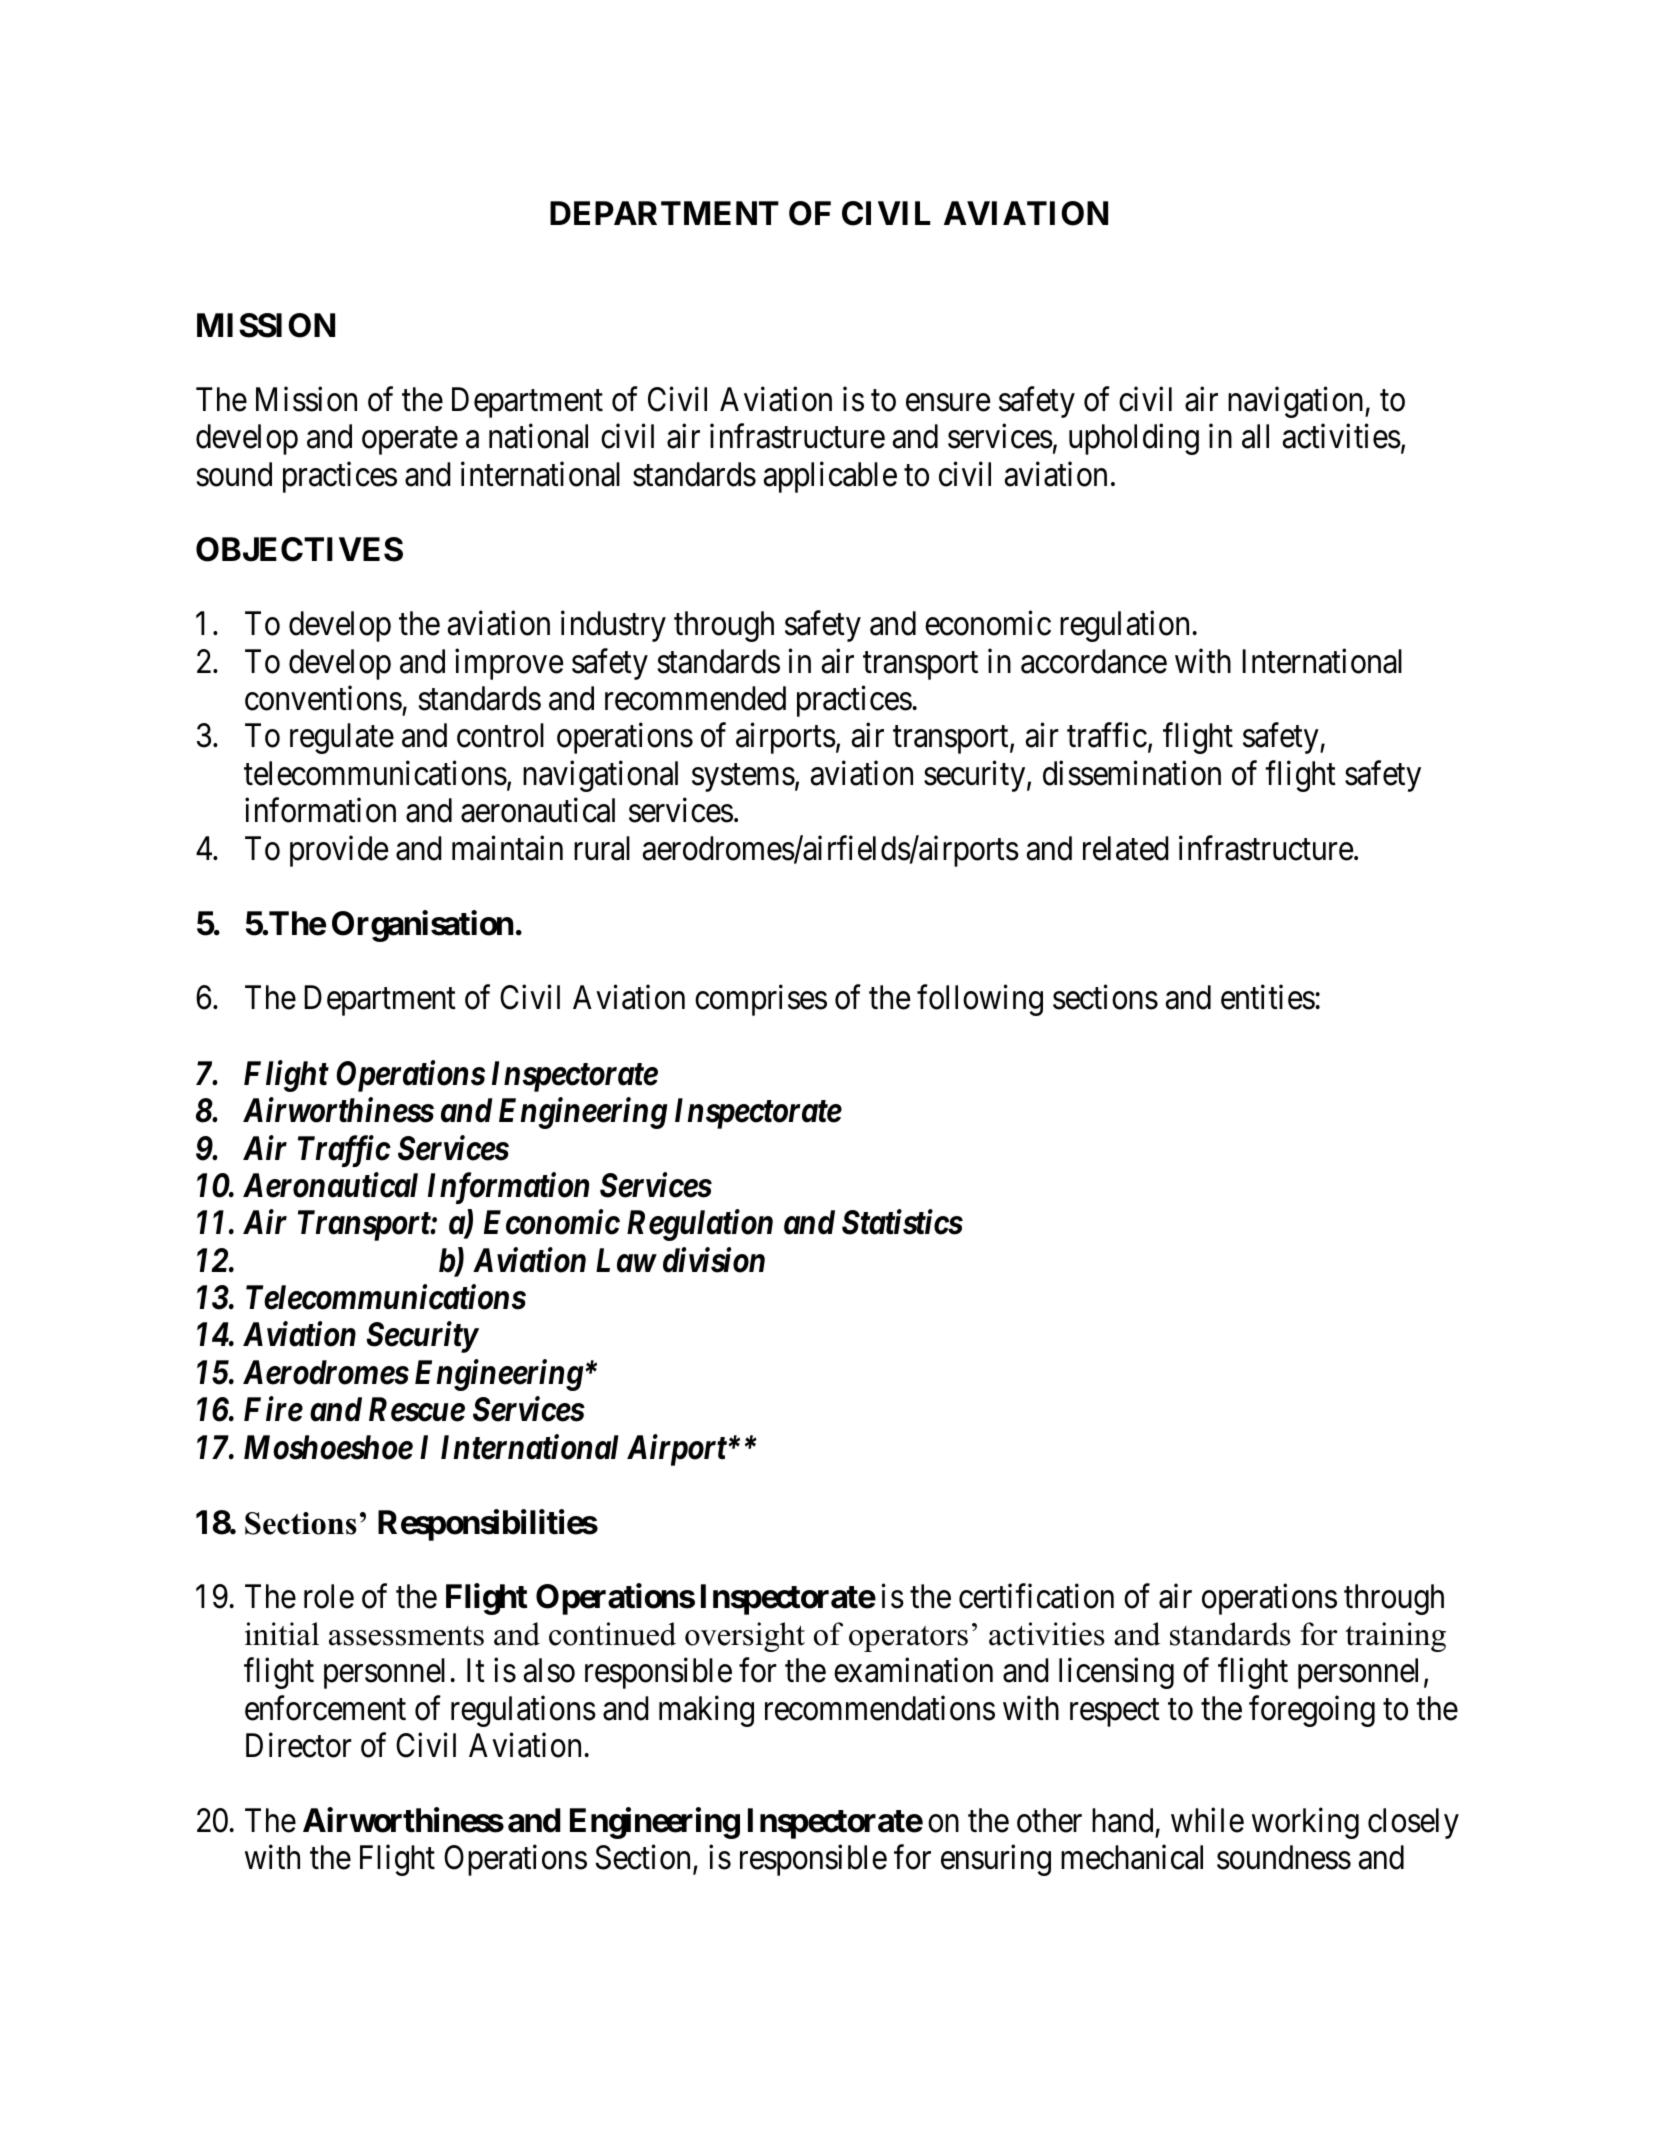  Describe the element at coordinates (410, 441) in the screenshot. I see `operate` at that location.
